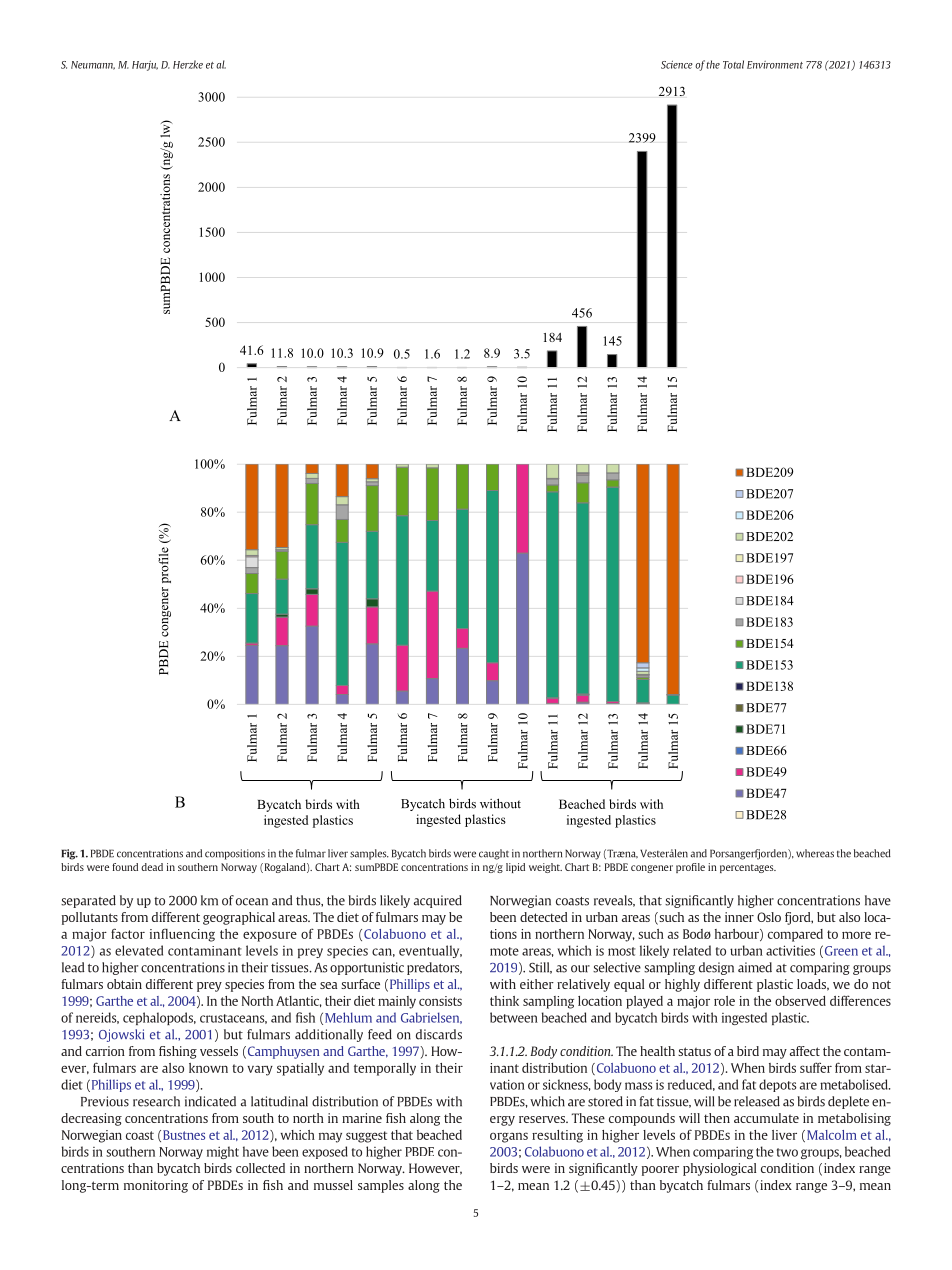 Image resolution: width=952 pixels, height=1270 pixels. Describe the element at coordinates (733, 64) in the screenshot. I see `Total` at that location.
